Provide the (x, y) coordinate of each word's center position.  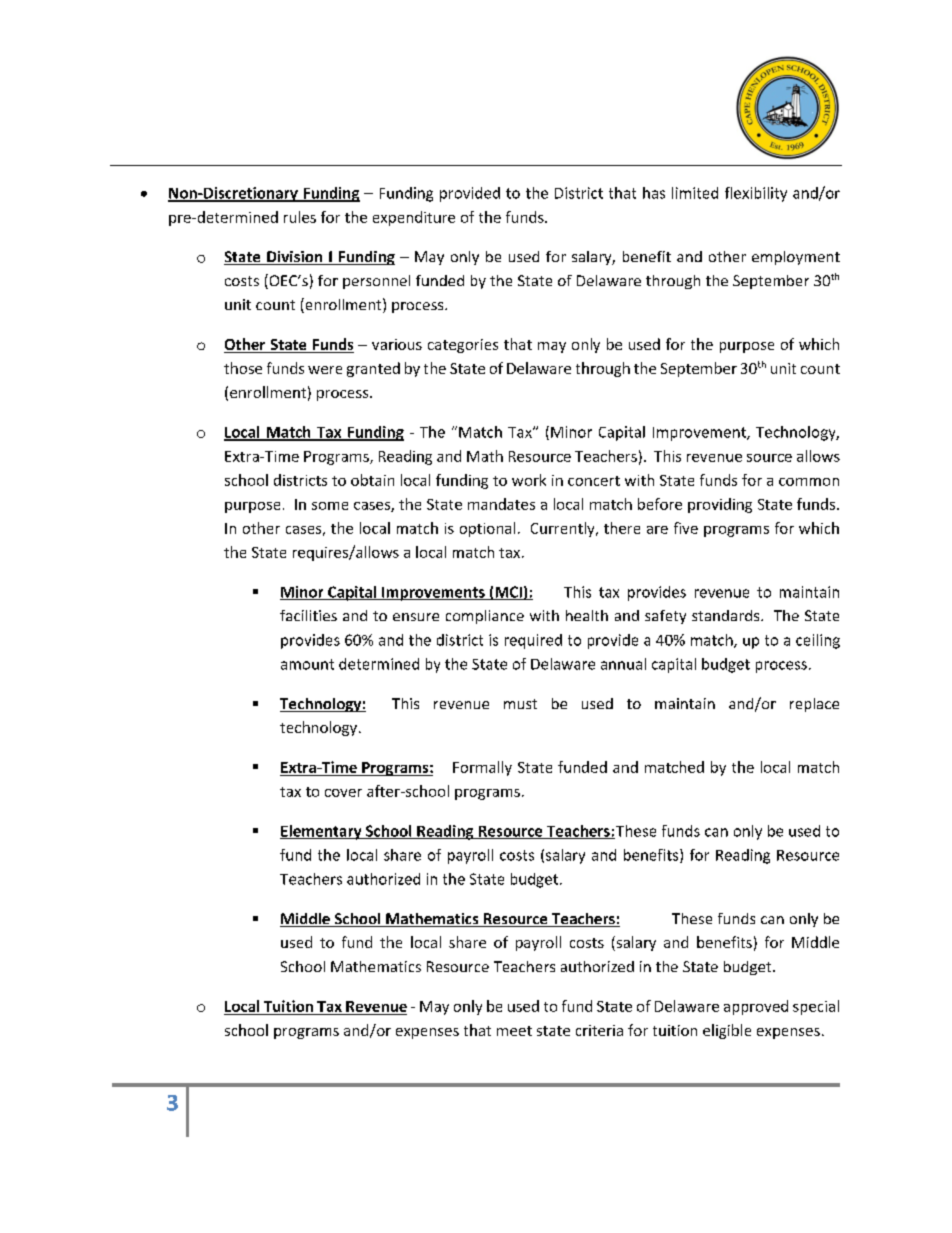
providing (720, 505)
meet (514, 1031)
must (520, 704)
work (529, 480)
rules (300, 217)
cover (343, 793)
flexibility (756, 194)
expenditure (414, 218)
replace (814, 705)
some (330, 506)
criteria (599, 1030)
